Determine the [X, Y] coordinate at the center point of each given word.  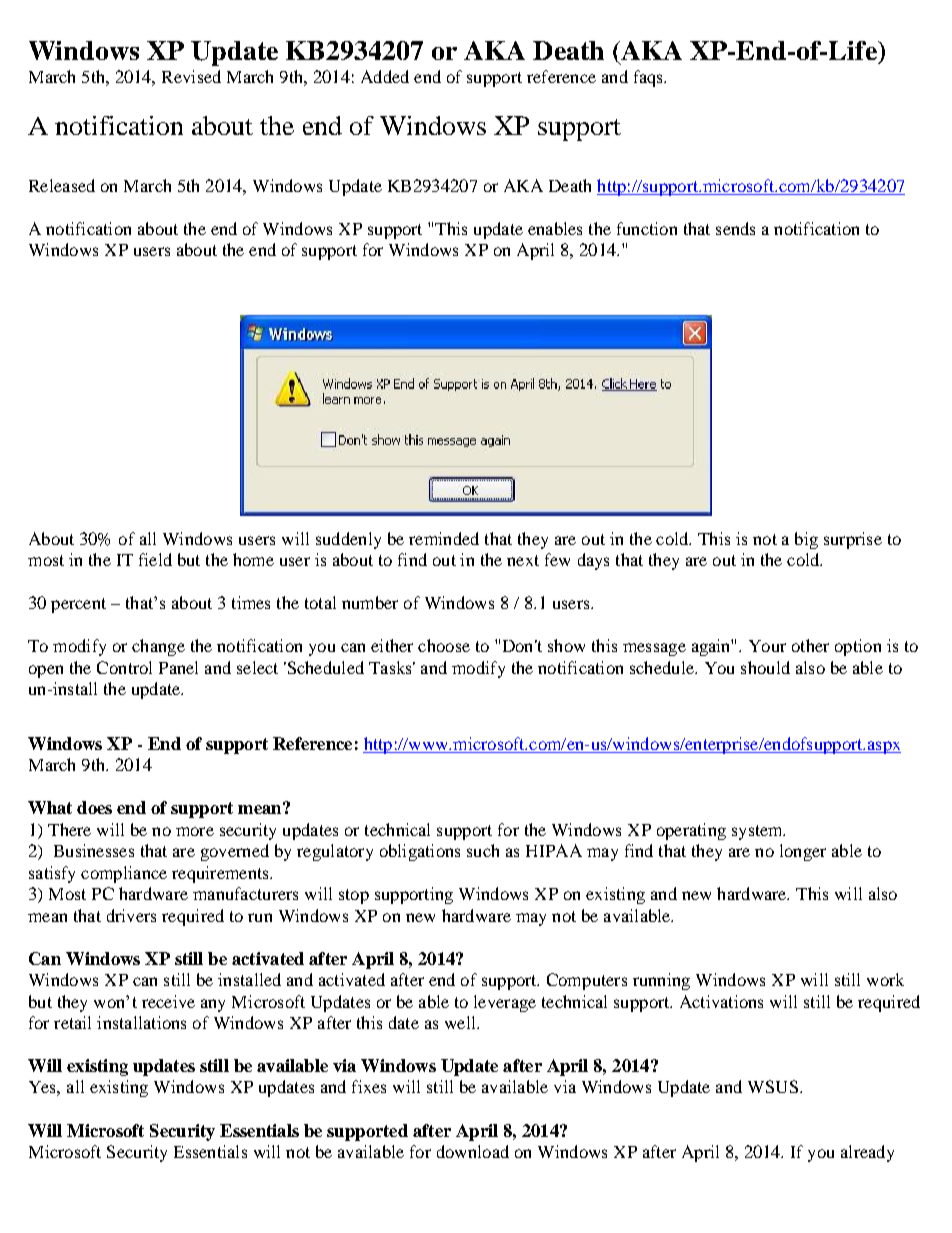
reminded [444, 538]
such [483, 850]
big [806, 540]
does [94, 807]
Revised [191, 76]
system [758, 832]
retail [72, 1022]
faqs [649, 78]
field [155, 559]
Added [385, 76]
